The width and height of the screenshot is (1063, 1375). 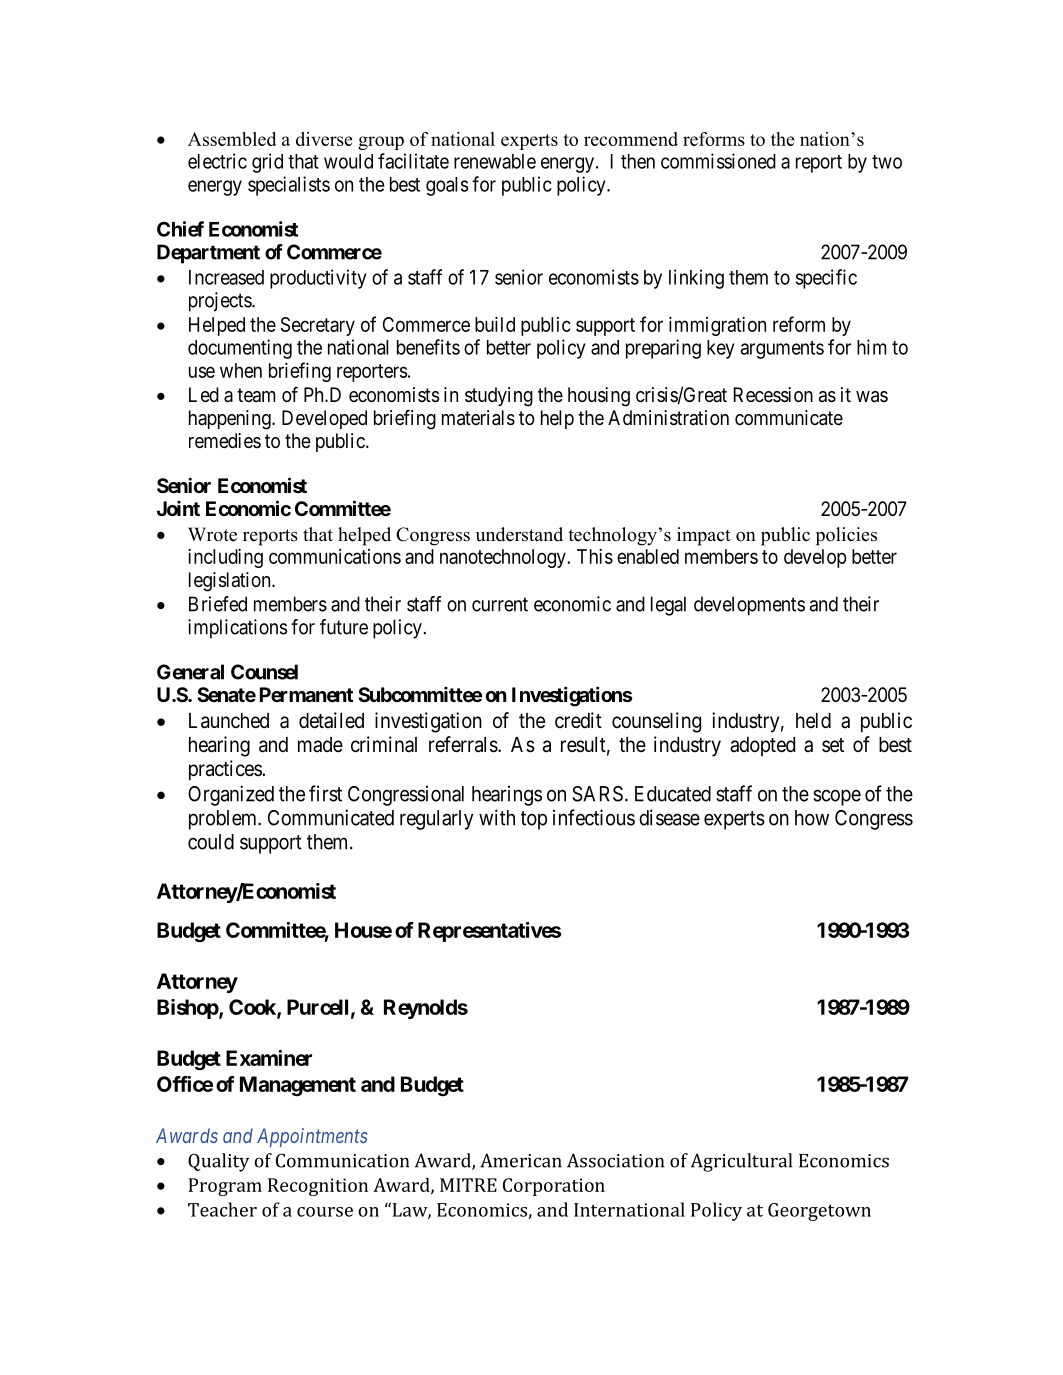 What do you see at coordinates (813, 720) in the screenshot?
I see `held` at bounding box center [813, 720].
